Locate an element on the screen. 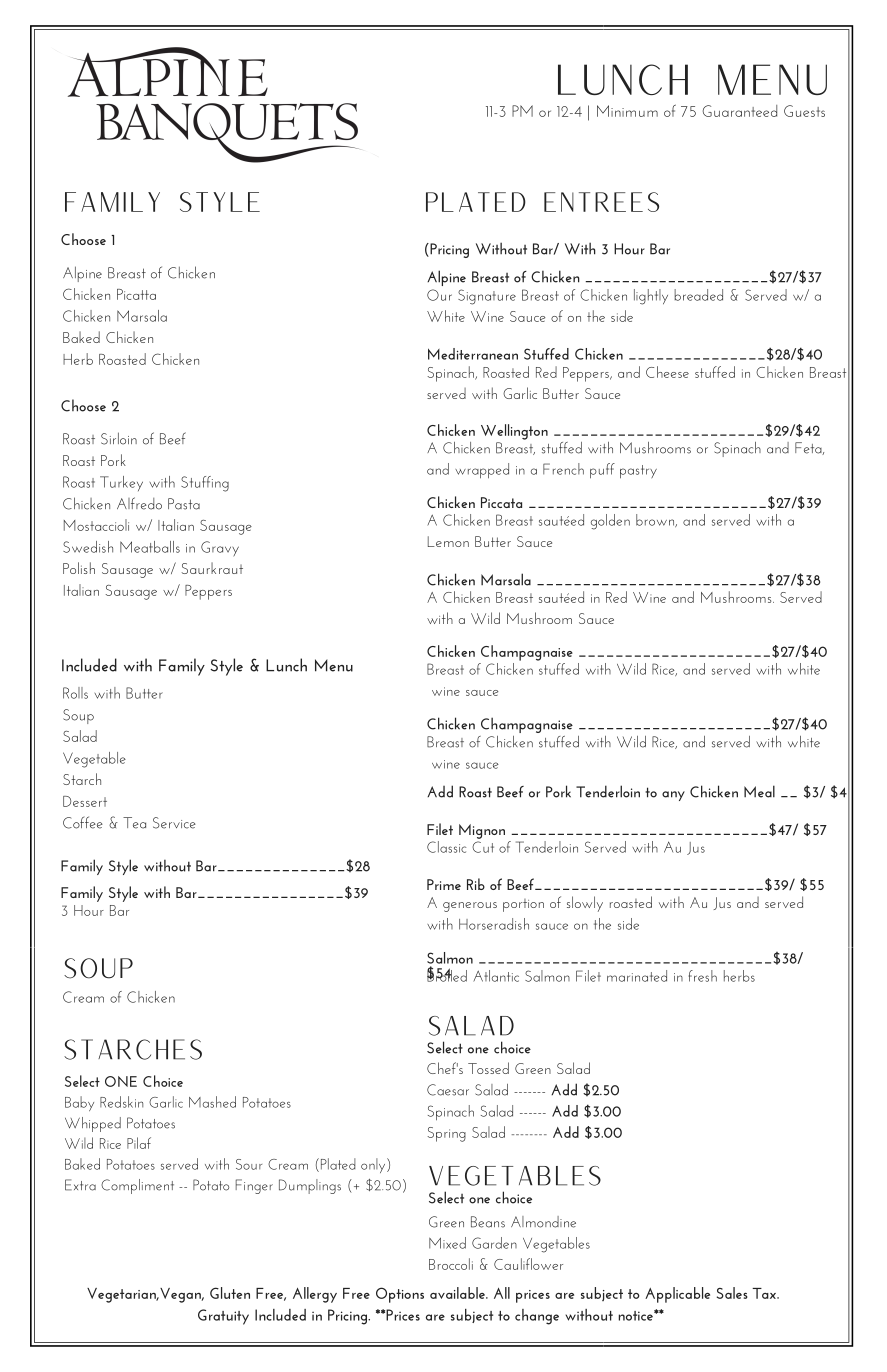 This screenshot has height=1372, width=887. Guaranteed is located at coordinates (740, 111).
